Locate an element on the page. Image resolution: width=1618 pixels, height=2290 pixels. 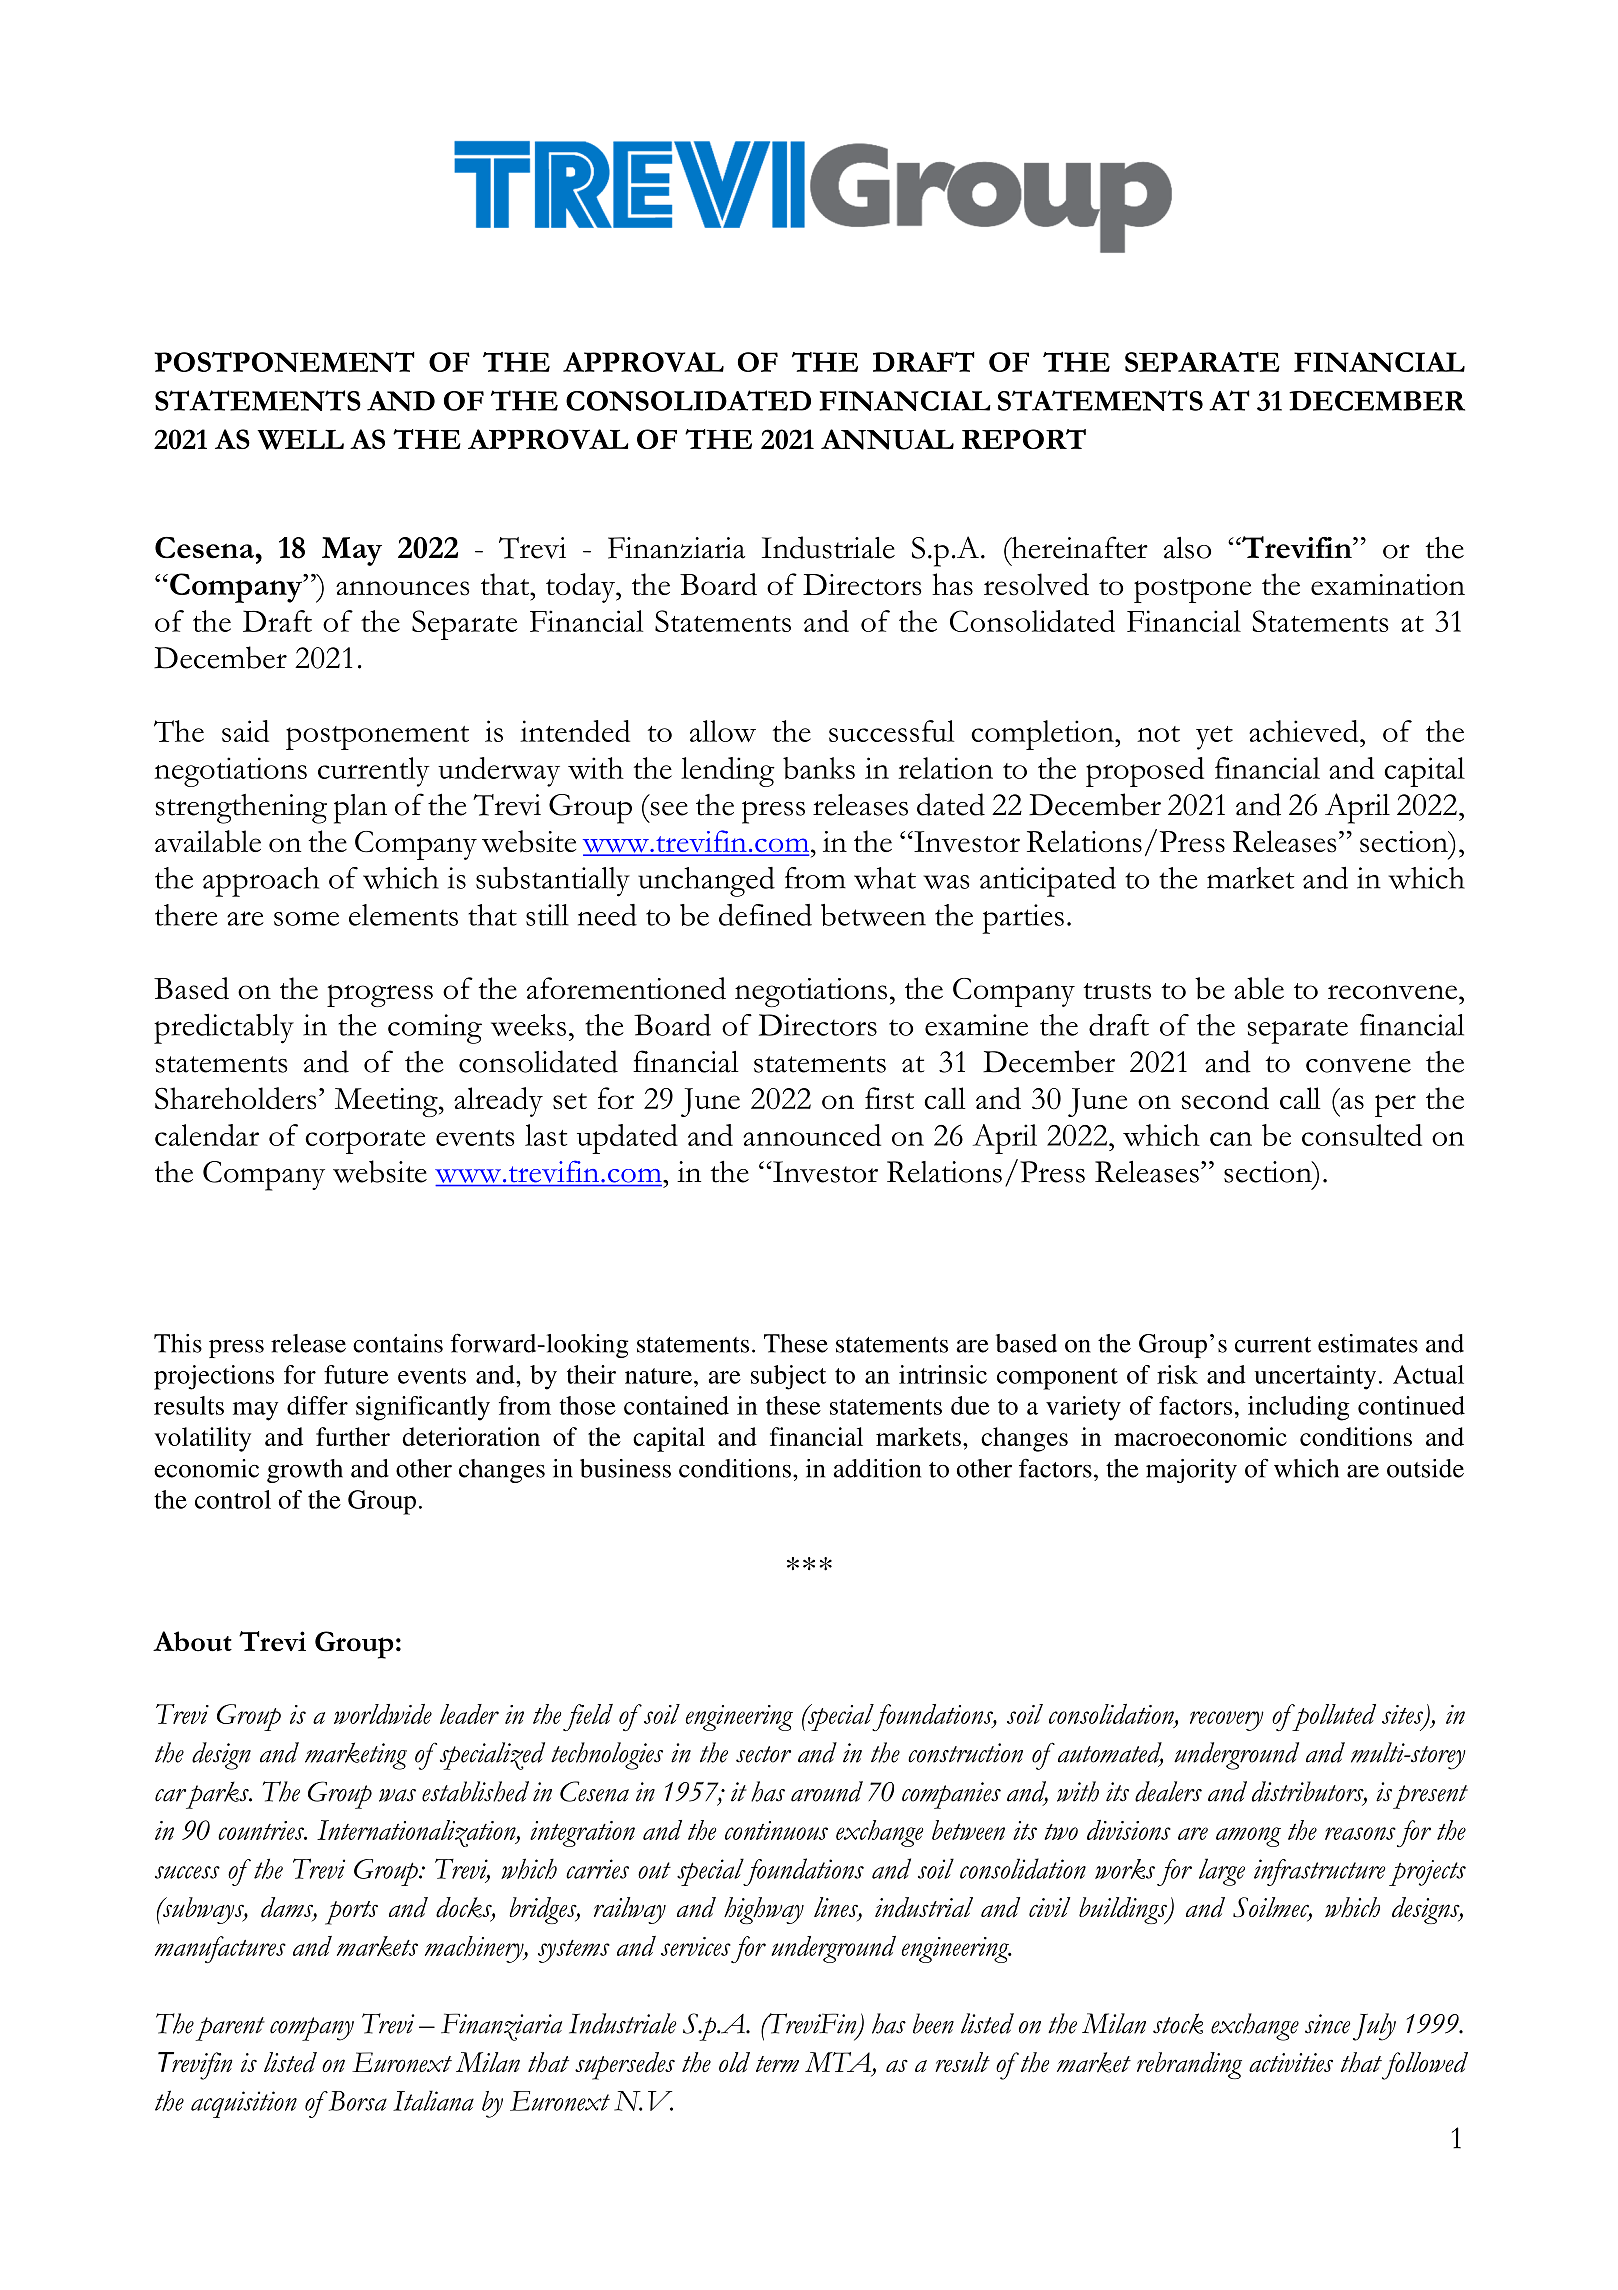
WELL is located at coordinates (300, 440).
